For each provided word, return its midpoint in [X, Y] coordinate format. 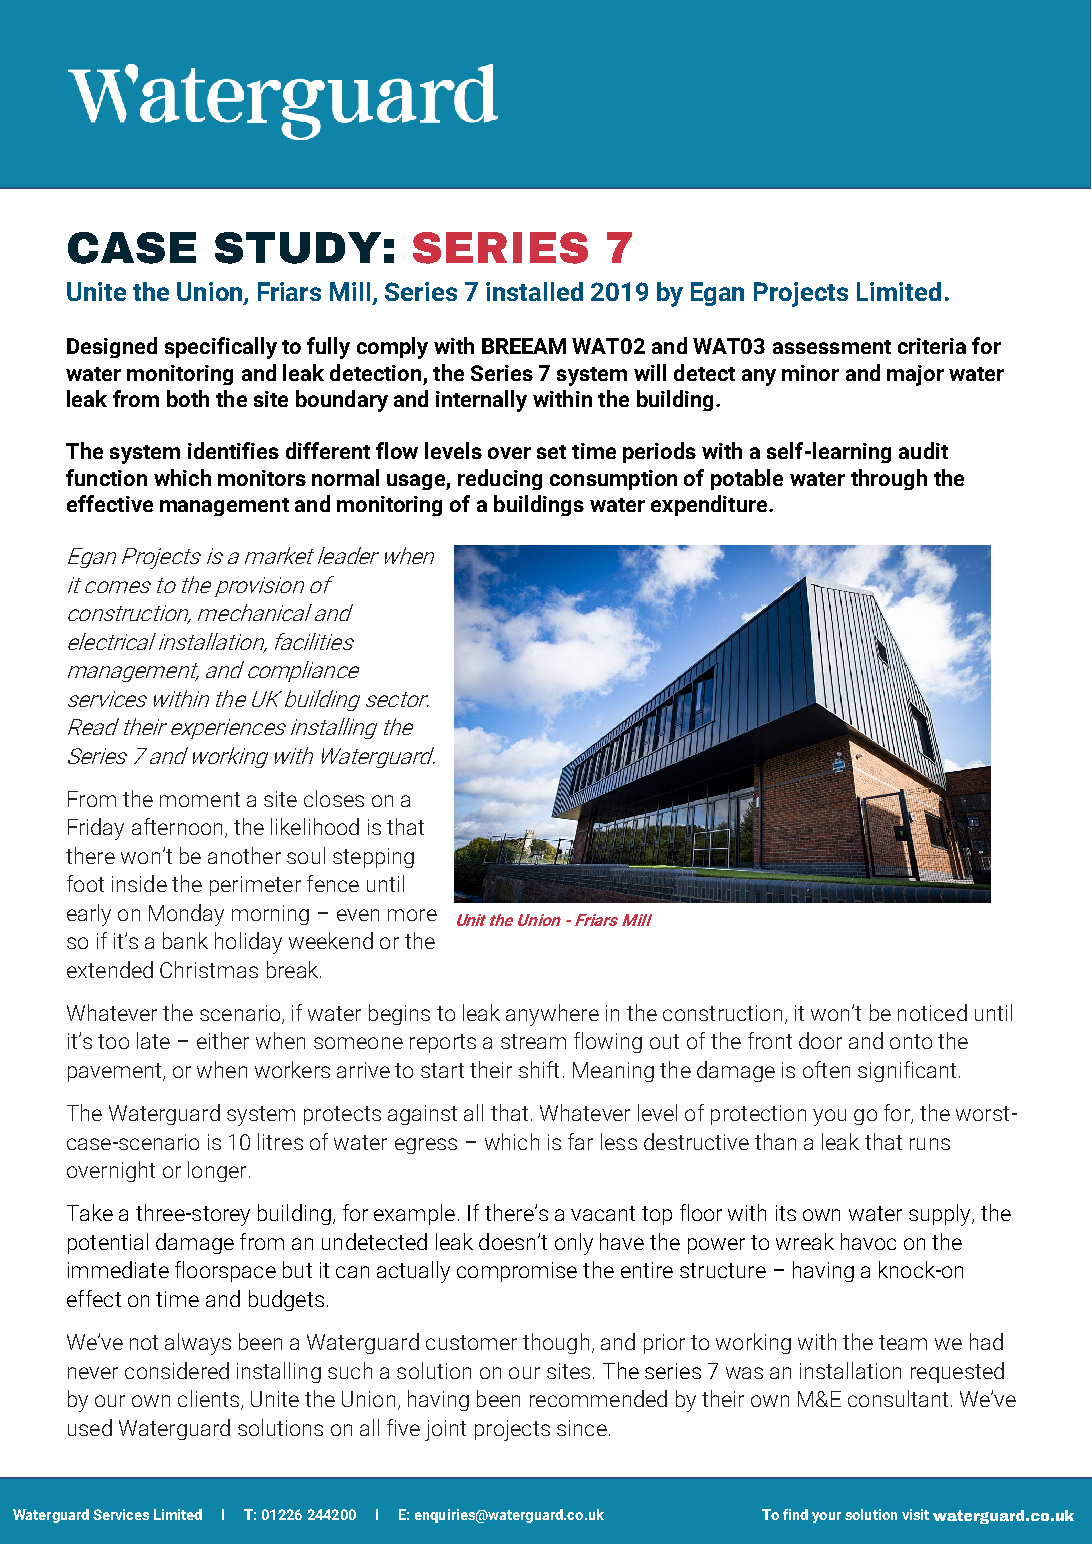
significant [907, 1071]
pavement [116, 1072]
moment [200, 799]
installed [534, 291]
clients [208, 1398]
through [889, 479]
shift [539, 1069]
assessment [832, 347]
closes [334, 798]
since [582, 1428]
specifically [221, 348]
